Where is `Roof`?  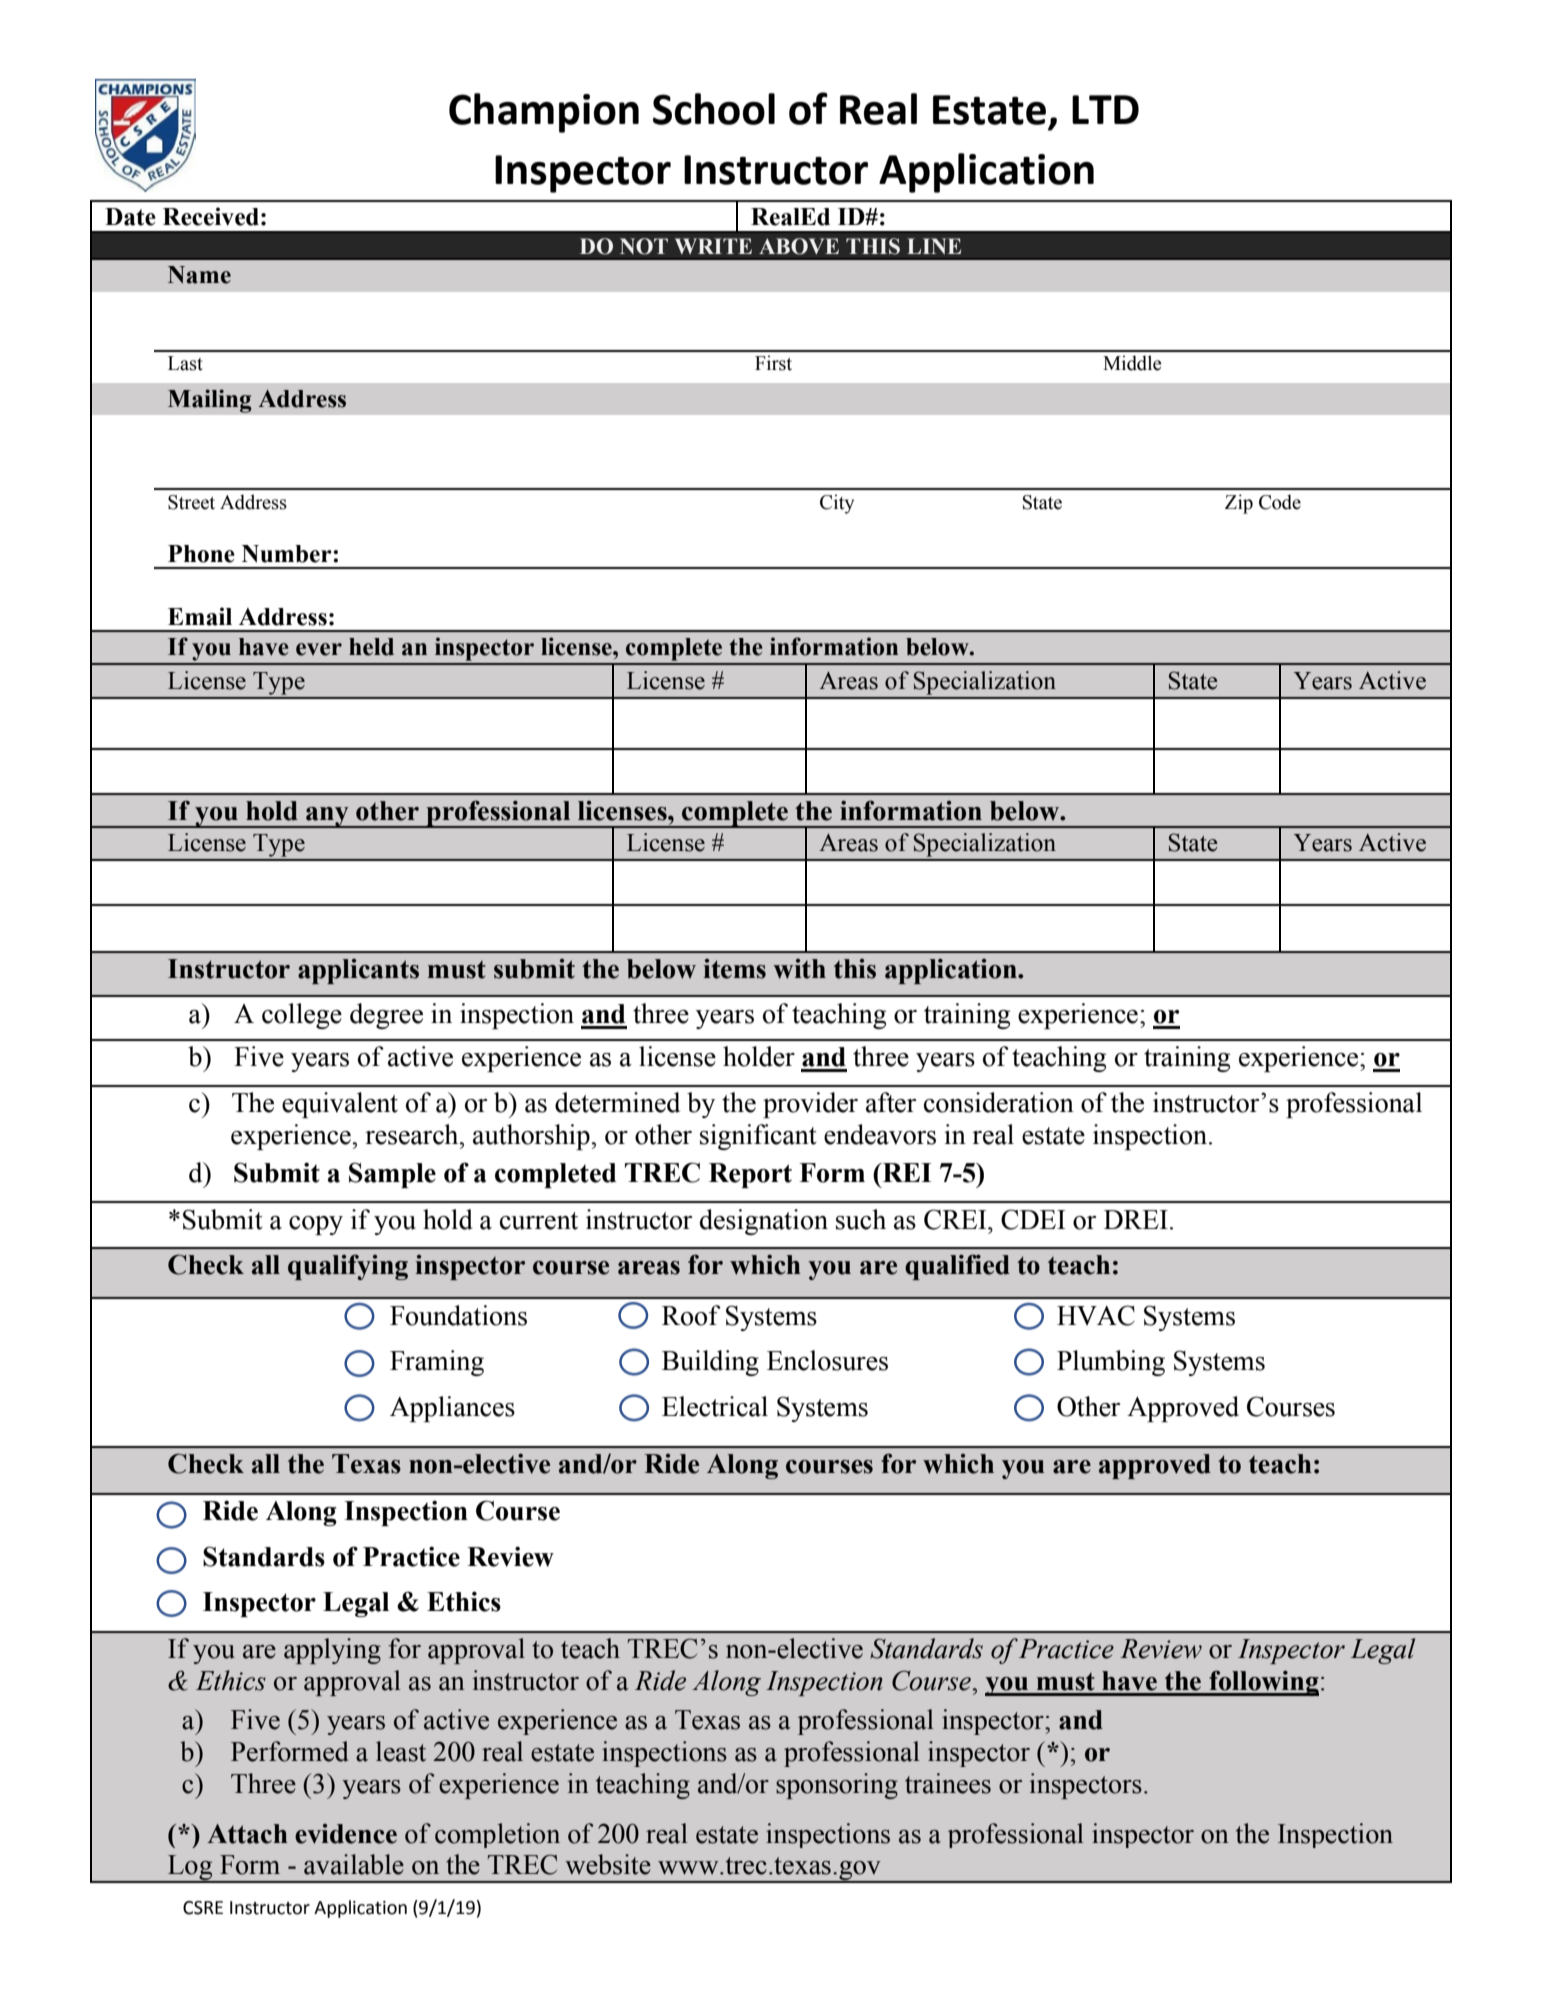
Roof is located at coordinates (691, 1315).
